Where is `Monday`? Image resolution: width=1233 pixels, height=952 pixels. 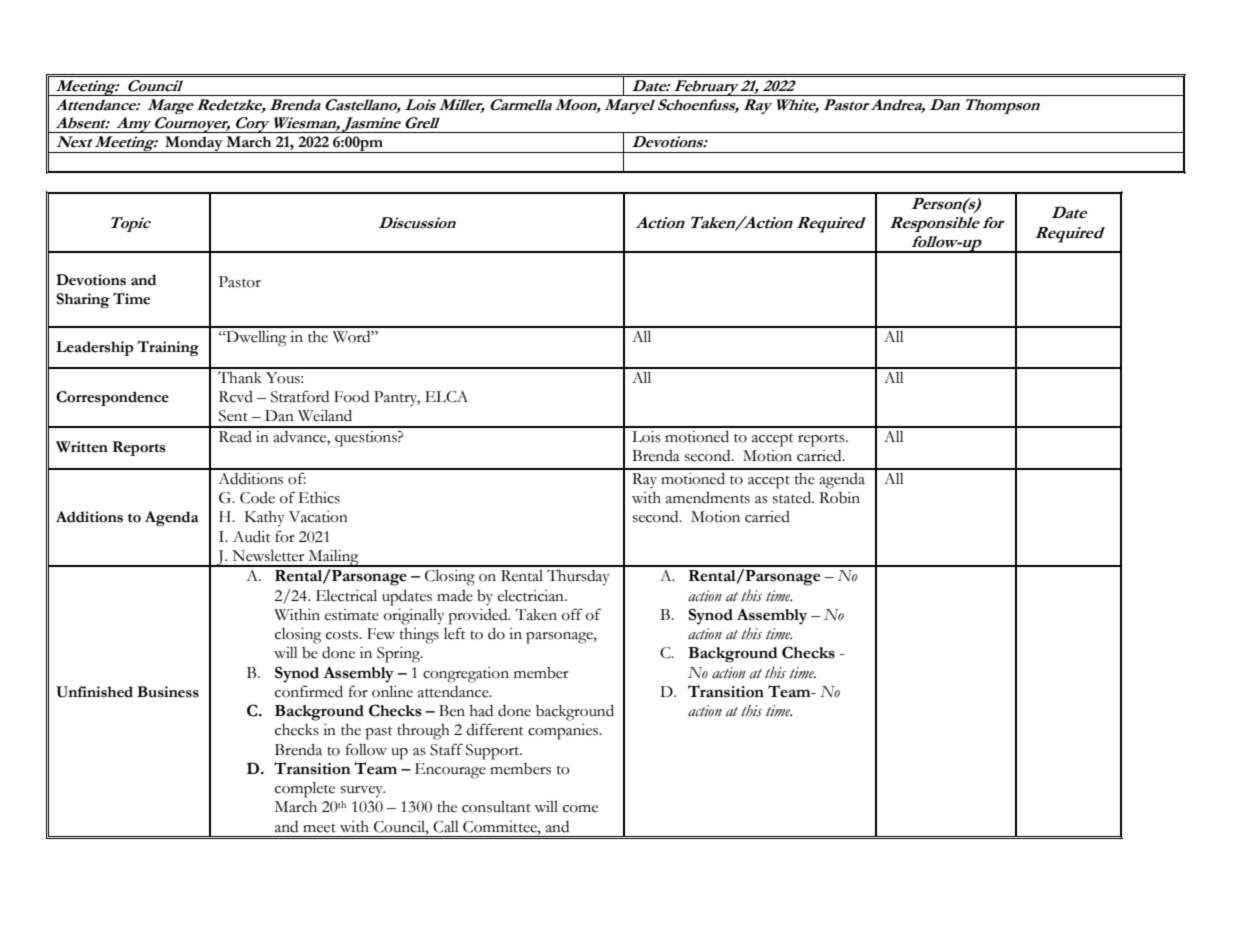 Monday is located at coordinates (194, 144).
